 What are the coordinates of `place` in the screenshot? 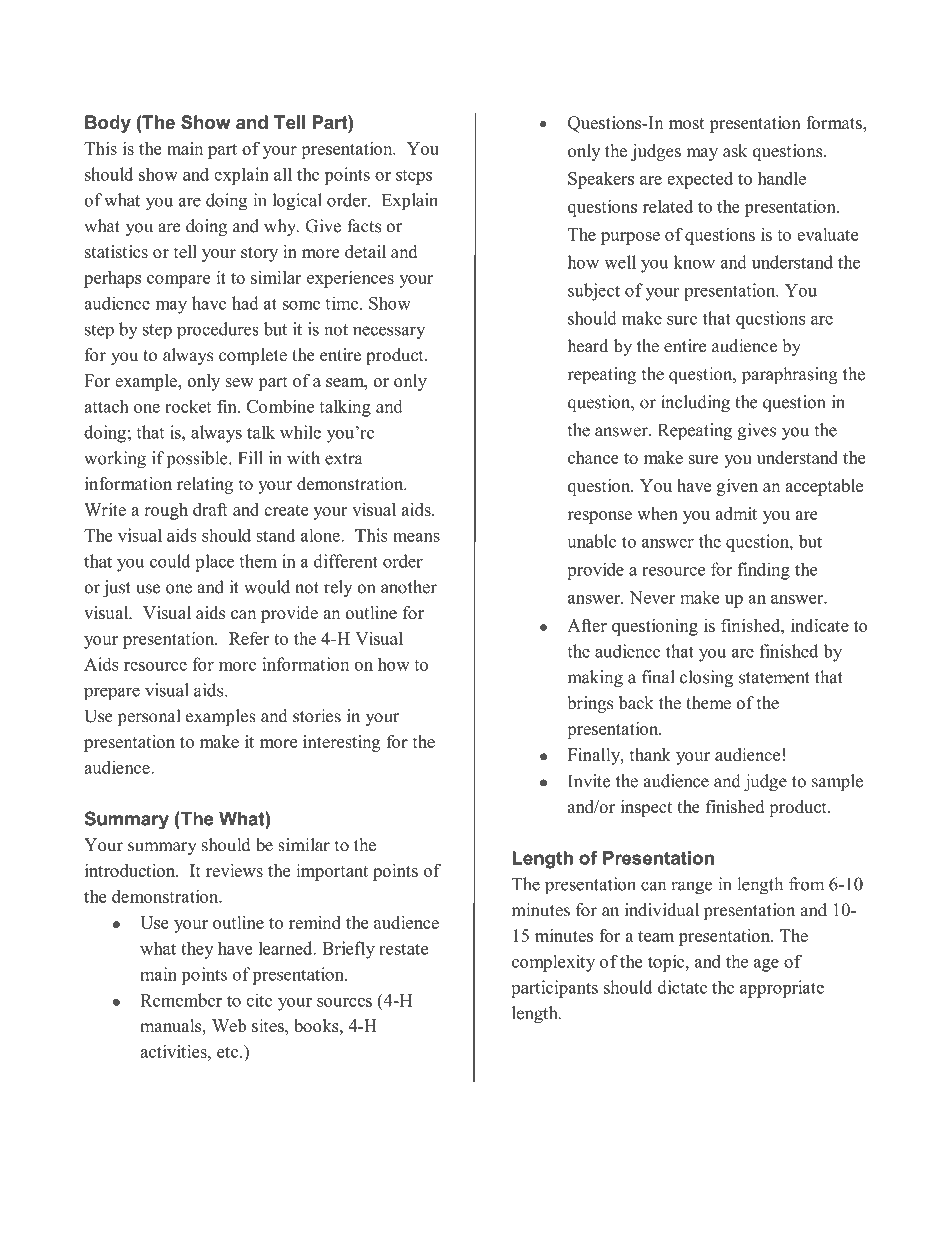 It's located at (214, 563).
